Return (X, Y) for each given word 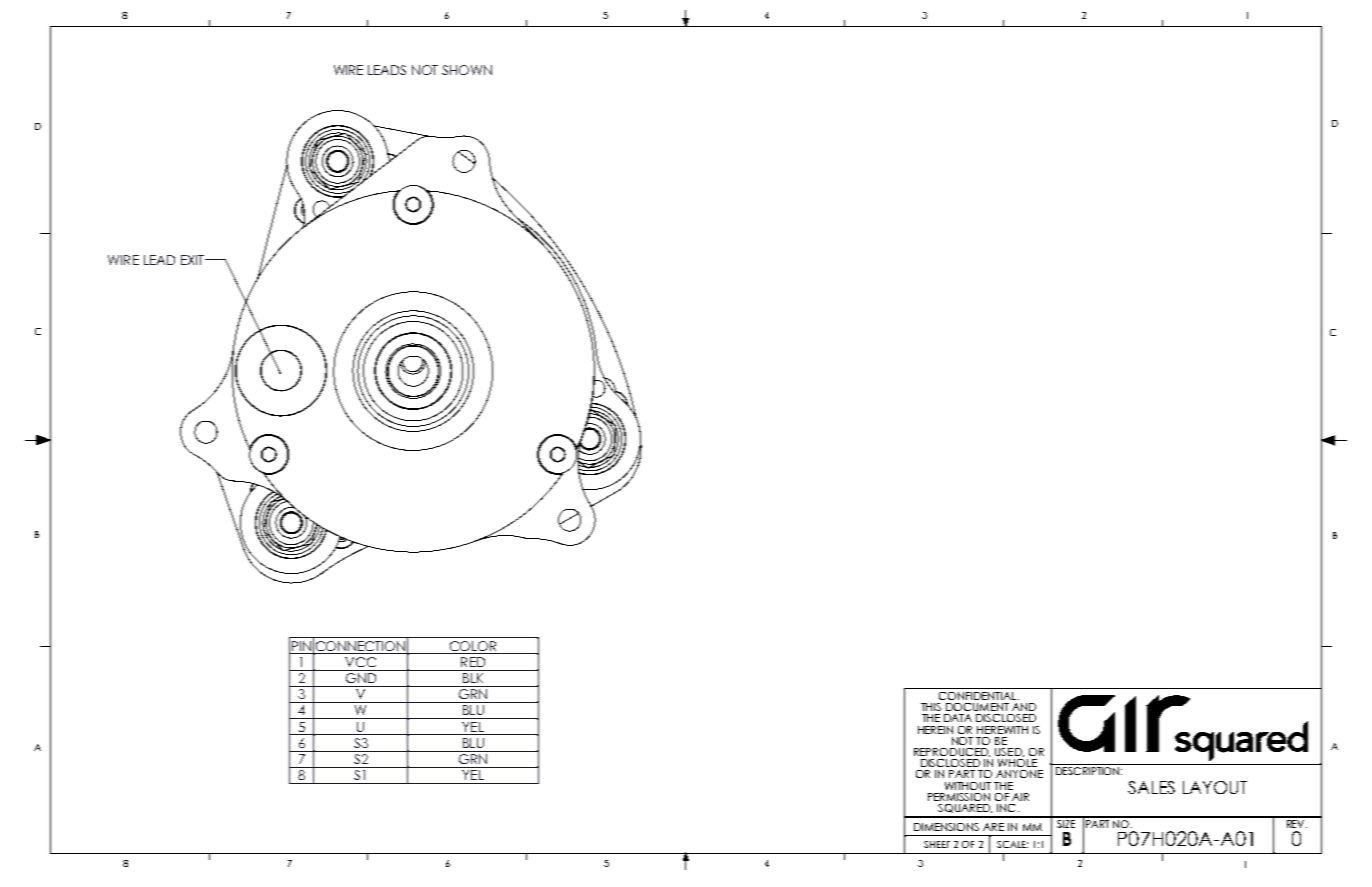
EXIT (193, 260)
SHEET (937, 844)
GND (360, 676)
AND (1024, 707)
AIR (1020, 797)
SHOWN (467, 70)
